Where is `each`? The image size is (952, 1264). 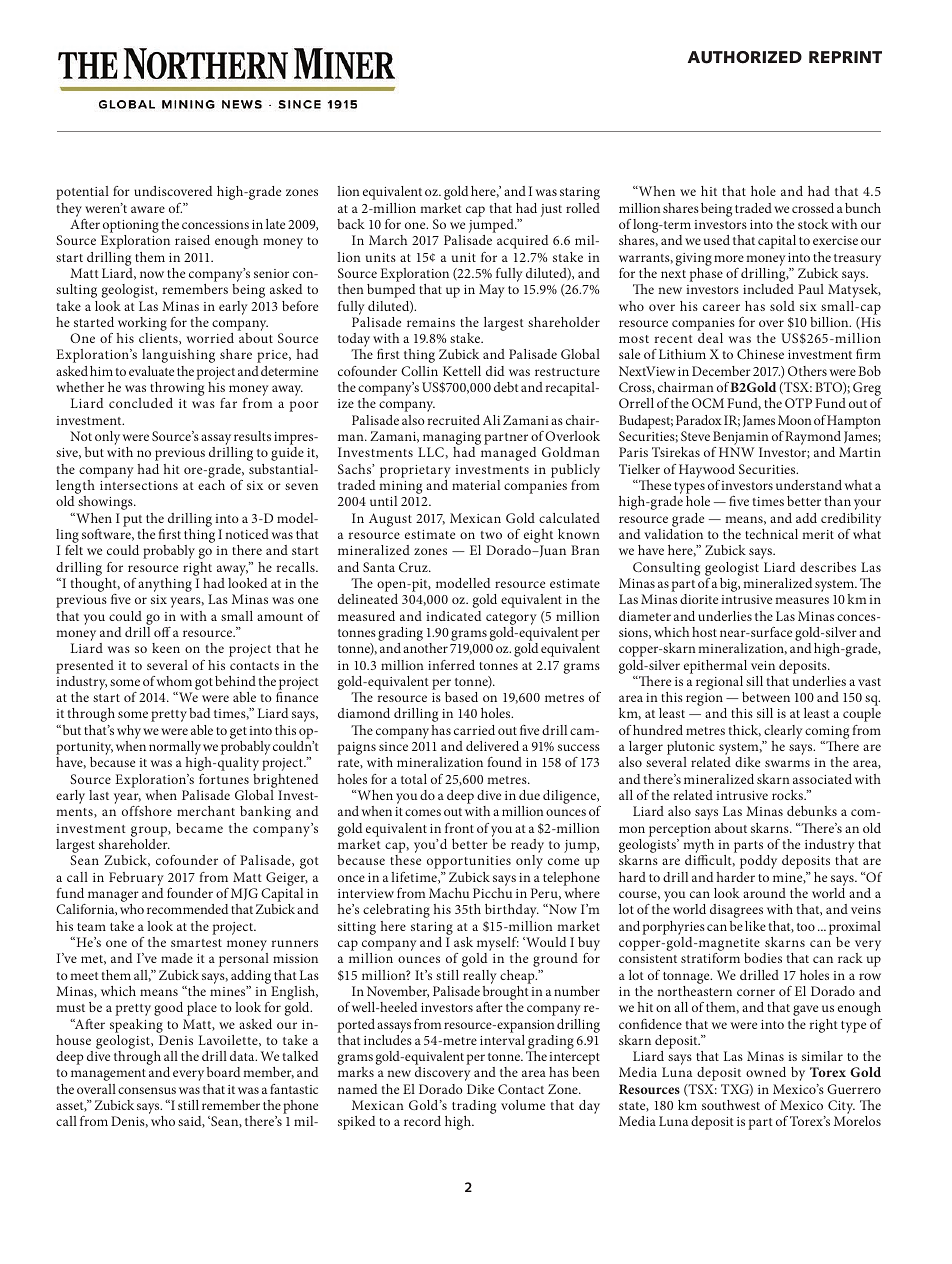
each is located at coordinates (211, 485).
